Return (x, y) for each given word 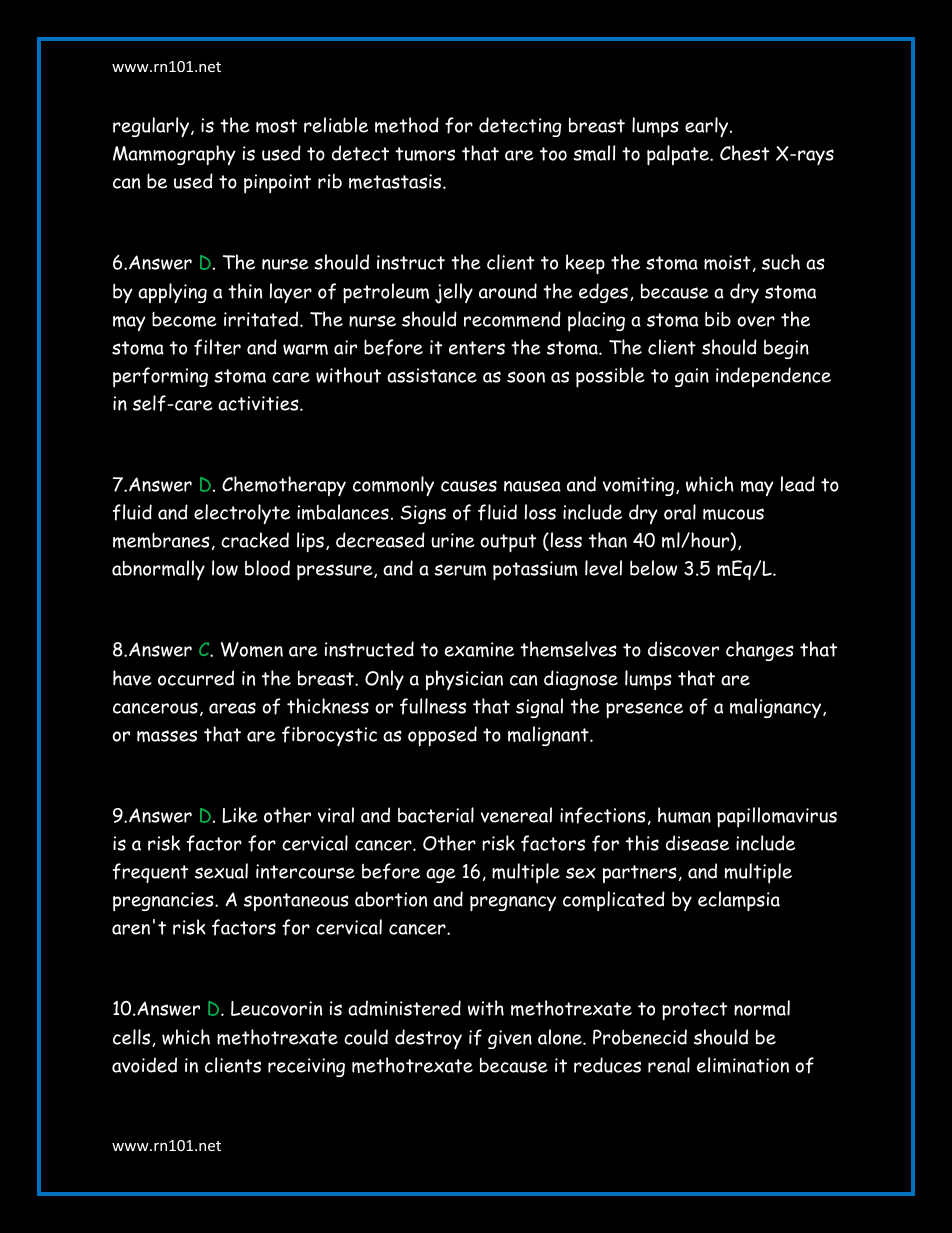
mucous (733, 514)
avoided (144, 1065)
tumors (425, 154)
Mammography (174, 155)
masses (167, 736)
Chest (744, 153)
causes (469, 486)
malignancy (777, 708)
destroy (428, 1039)
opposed (442, 736)
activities (259, 403)
